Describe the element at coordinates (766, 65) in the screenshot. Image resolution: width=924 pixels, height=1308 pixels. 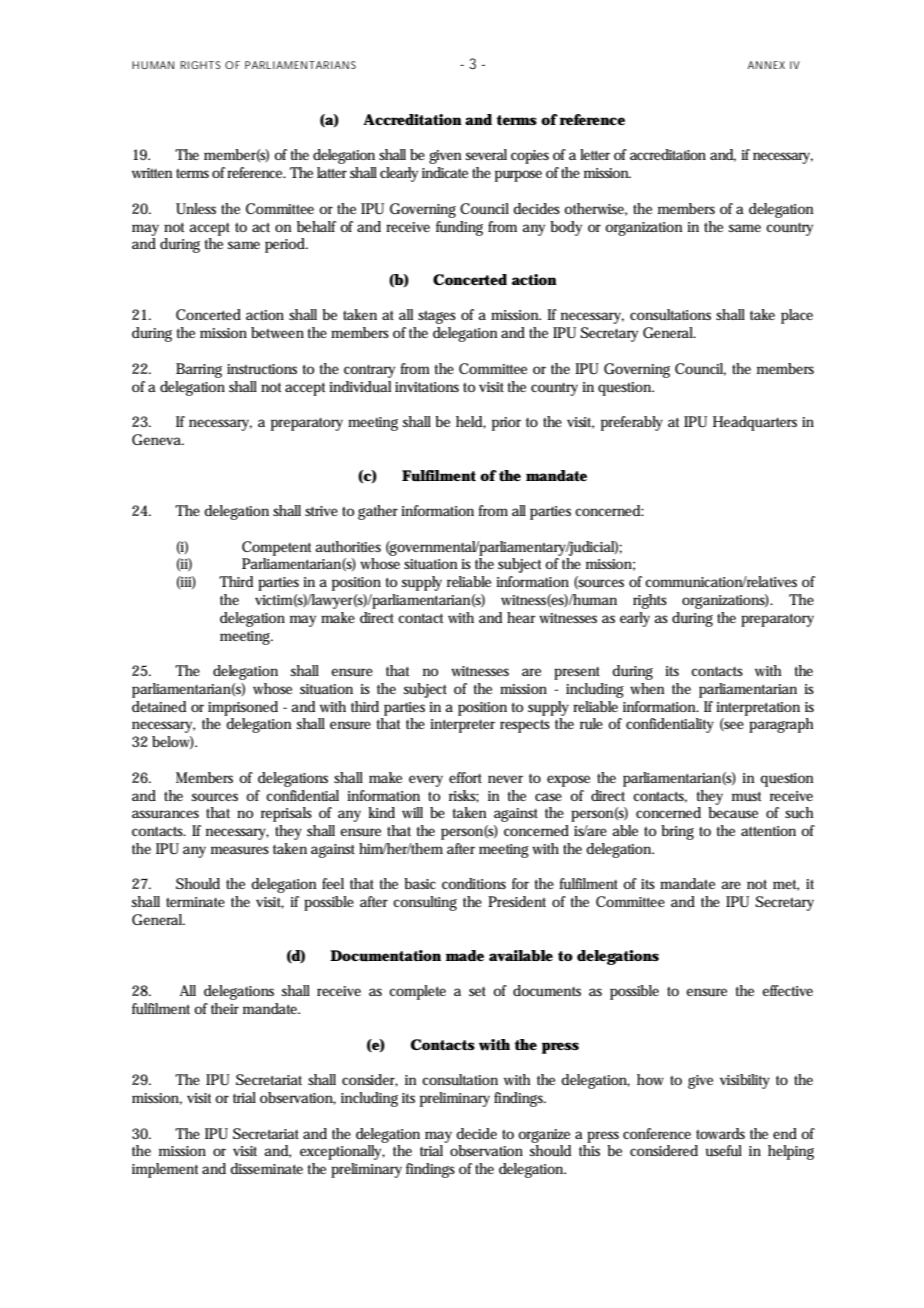
I see `ANNEX` at that location.
